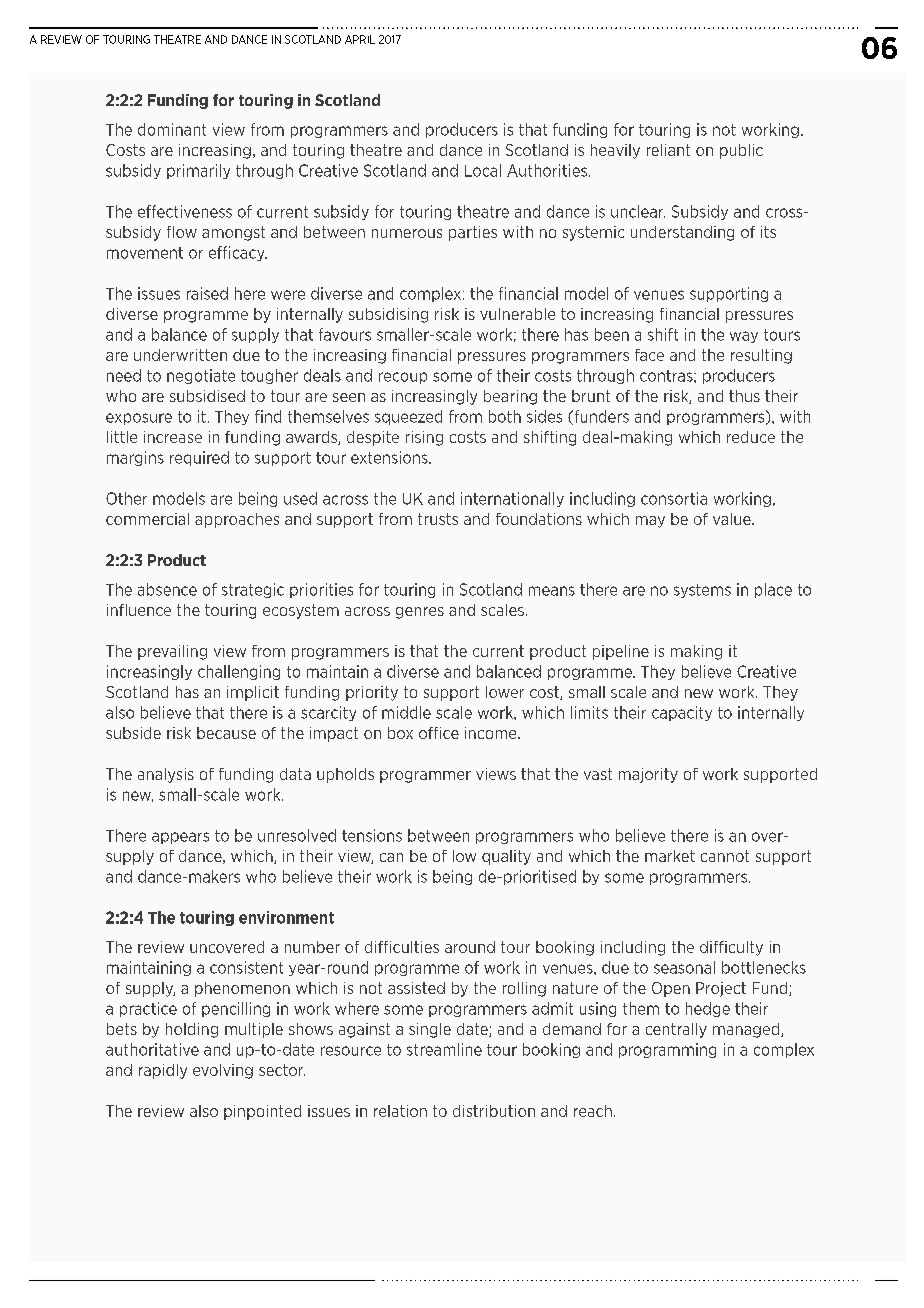 The image size is (924, 1308). Describe the element at coordinates (667, 1050) in the screenshot. I see `programming` at that location.
